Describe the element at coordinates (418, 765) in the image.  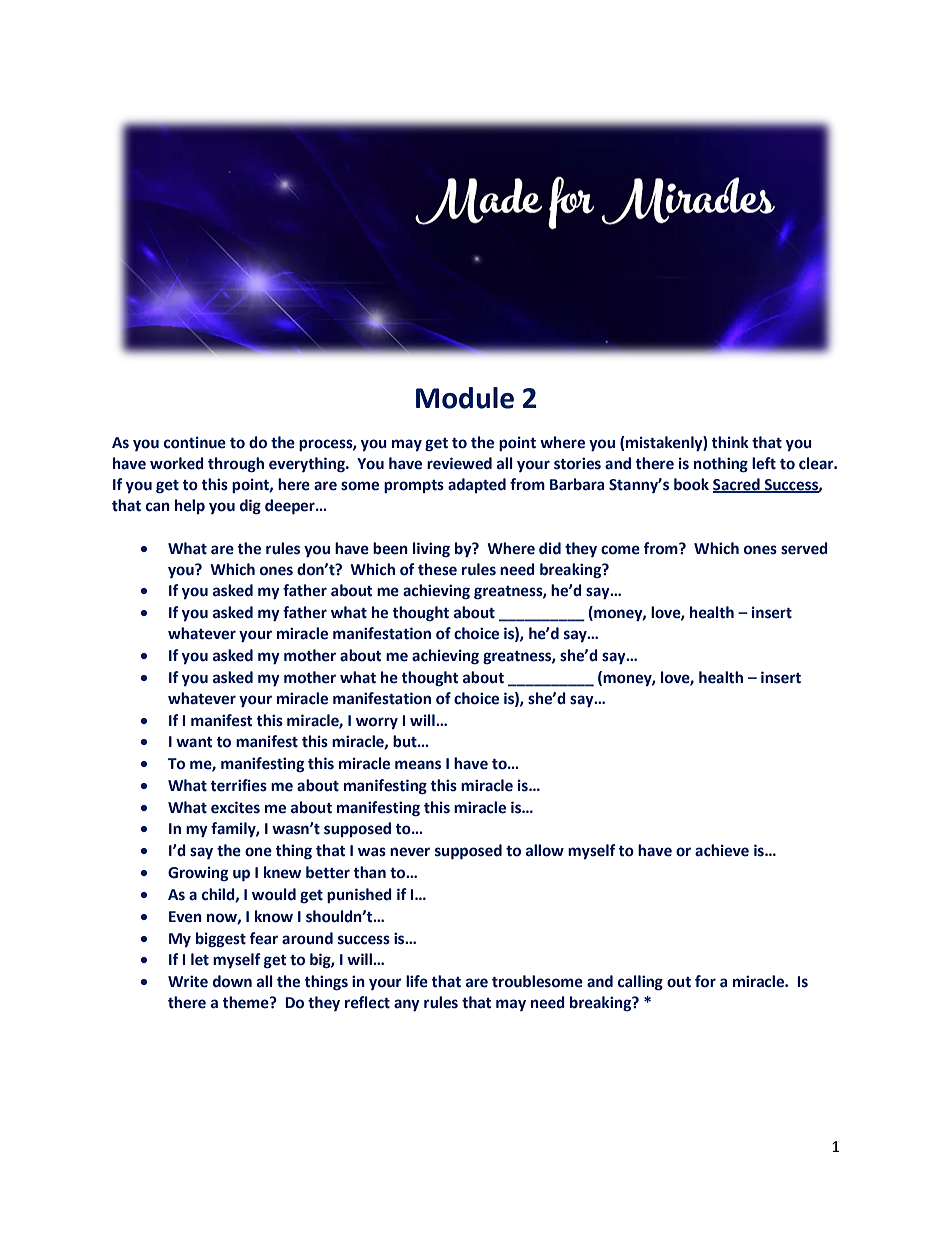
I see `means` at that location.
